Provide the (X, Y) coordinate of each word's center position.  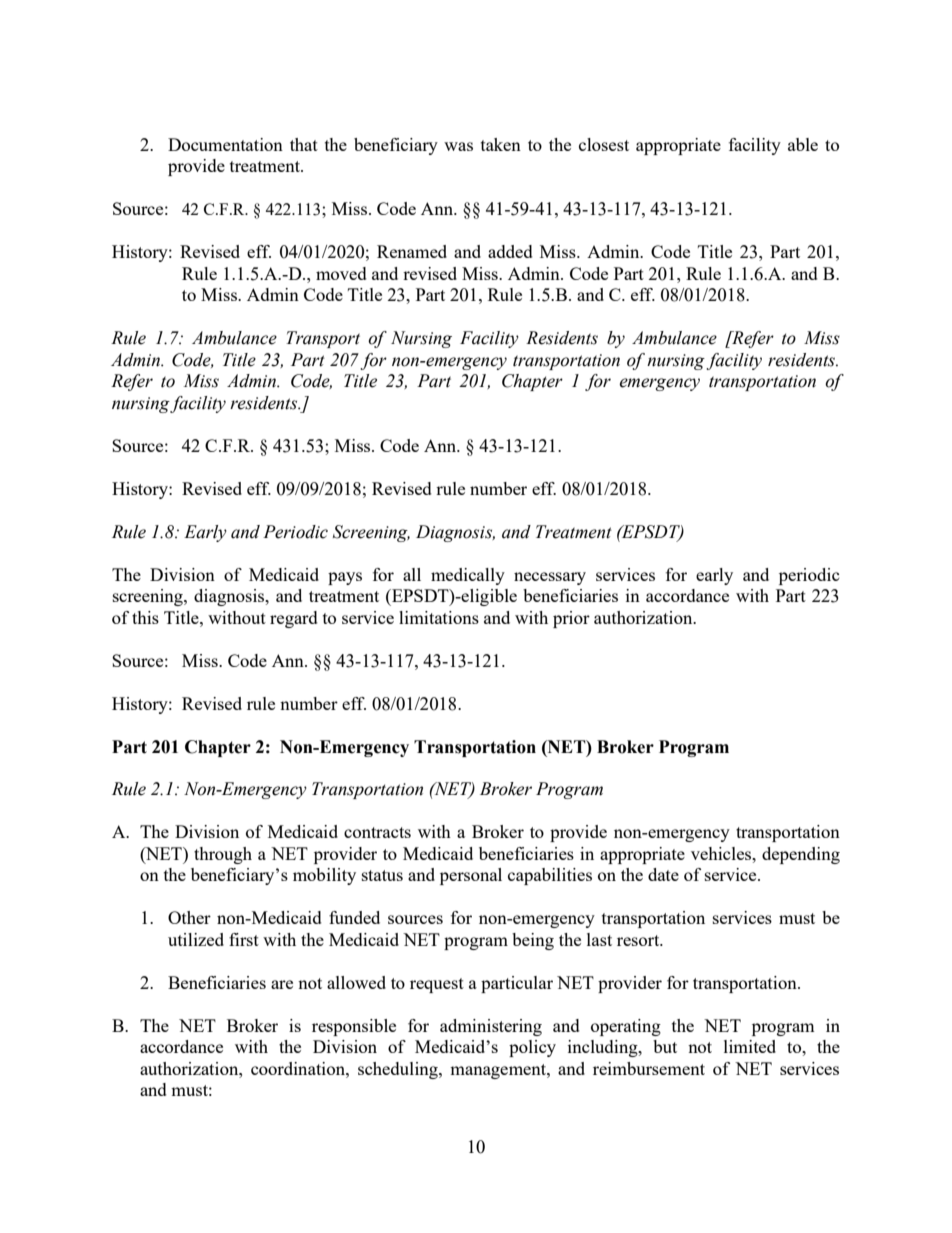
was (458, 146)
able (803, 144)
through (223, 855)
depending (801, 855)
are (282, 984)
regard (294, 619)
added (510, 251)
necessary (550, 578)
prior (571, 619)
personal (471, 876)
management (499, 1071)
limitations (439, 617)
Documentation (225, 144)
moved (341, 273)
